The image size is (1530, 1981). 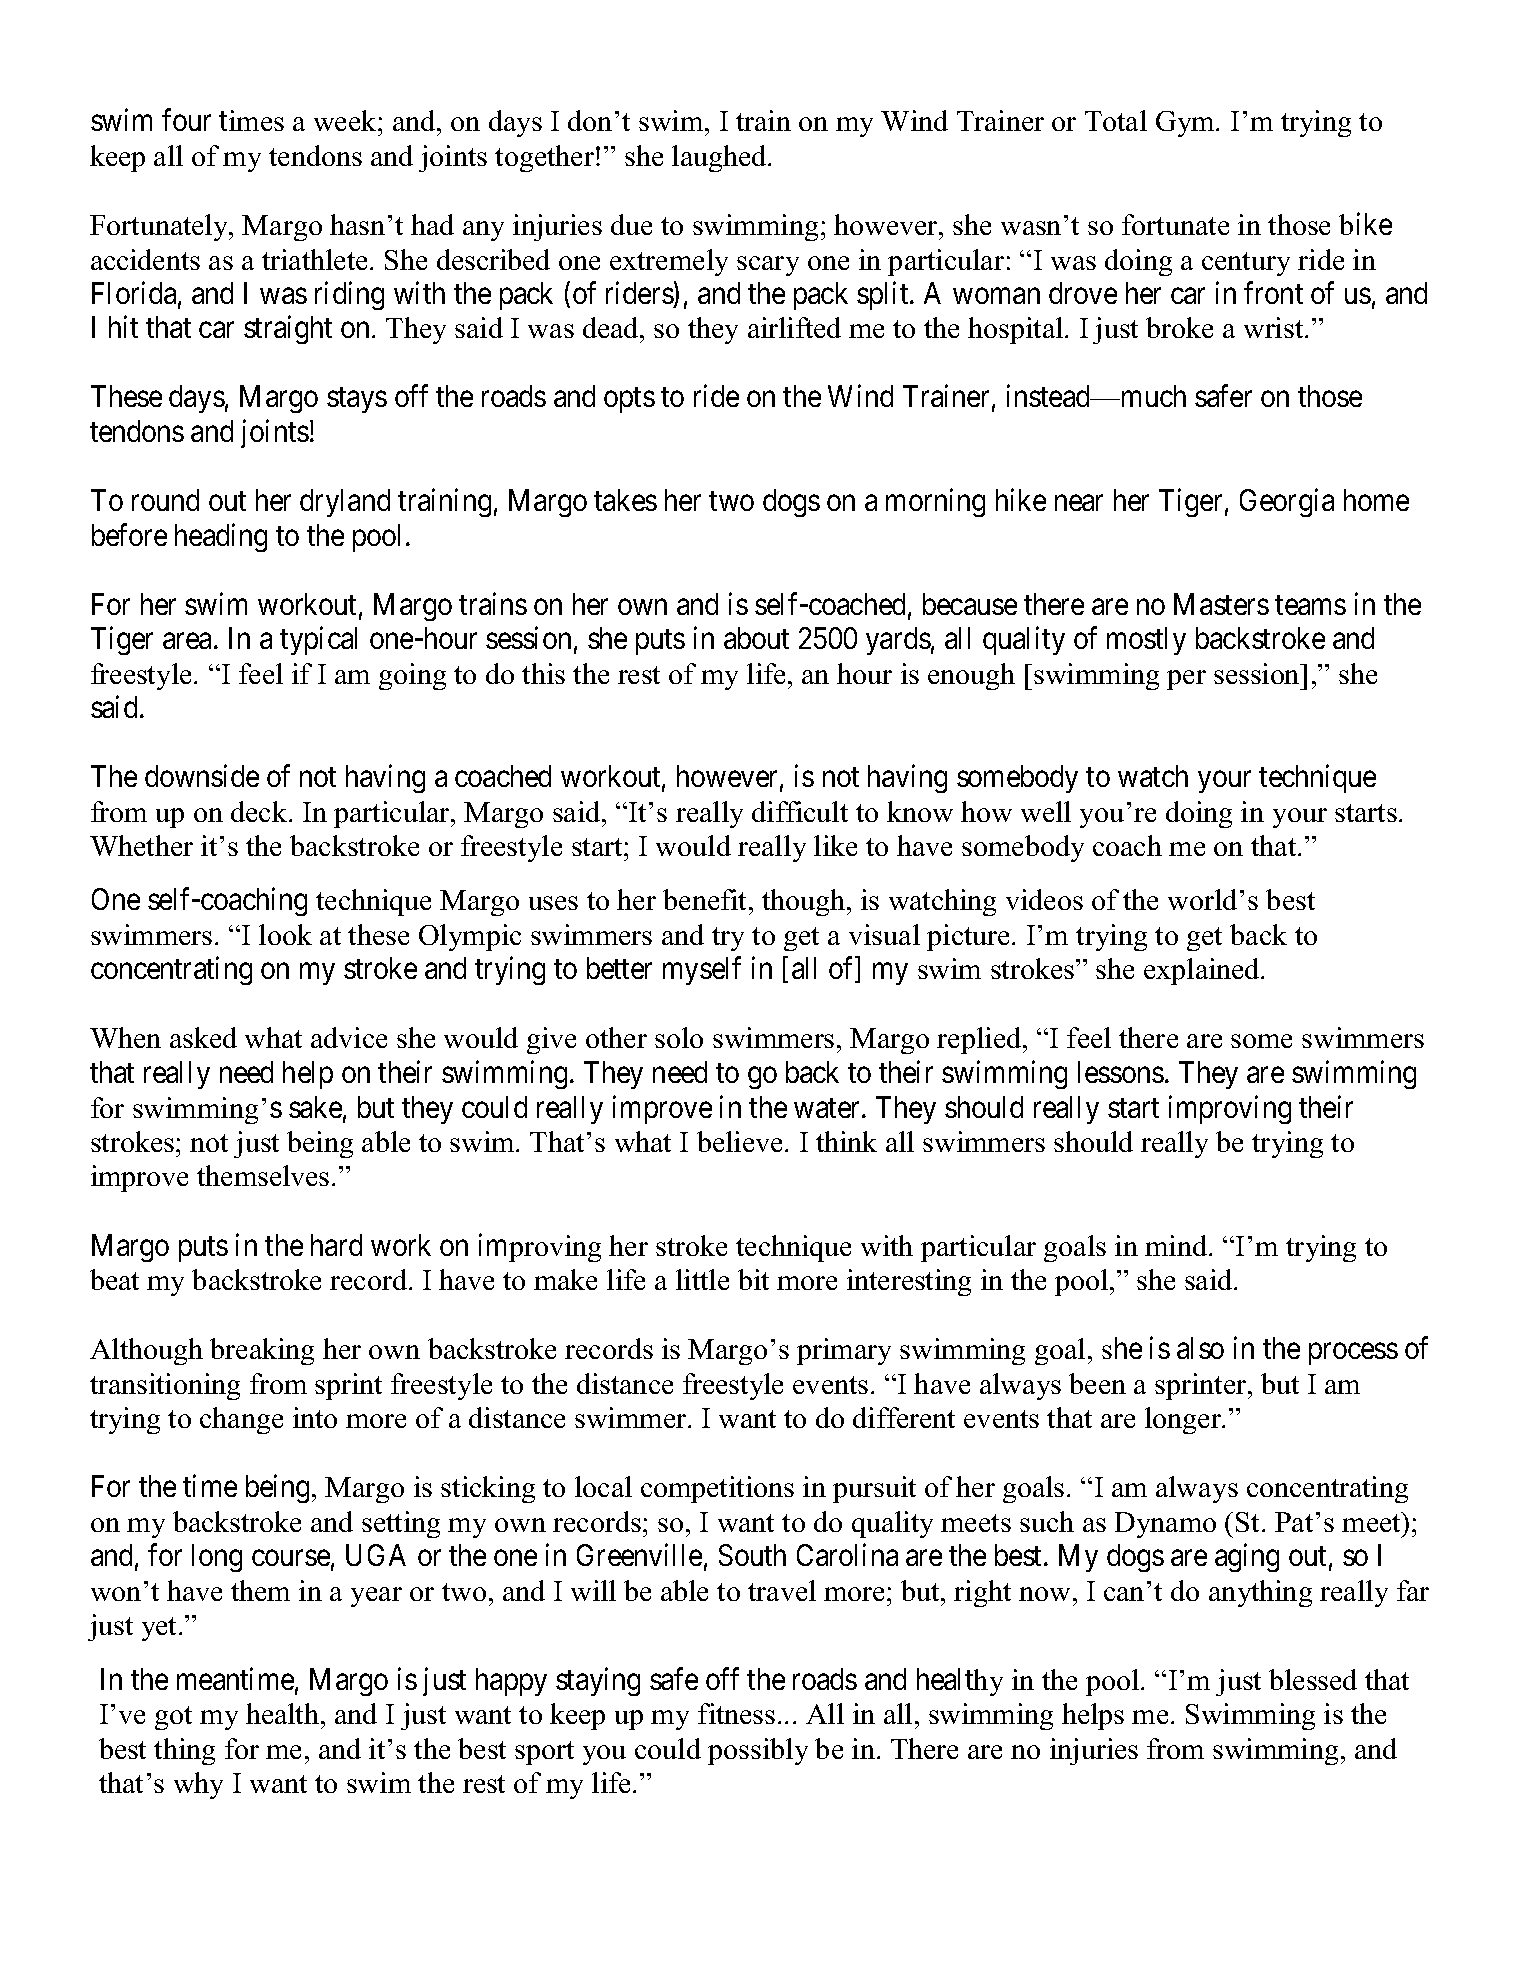 What do you see at coordinates (758, 1751) in the image?
I see `possibly` at bounding box center [758, 1751].
